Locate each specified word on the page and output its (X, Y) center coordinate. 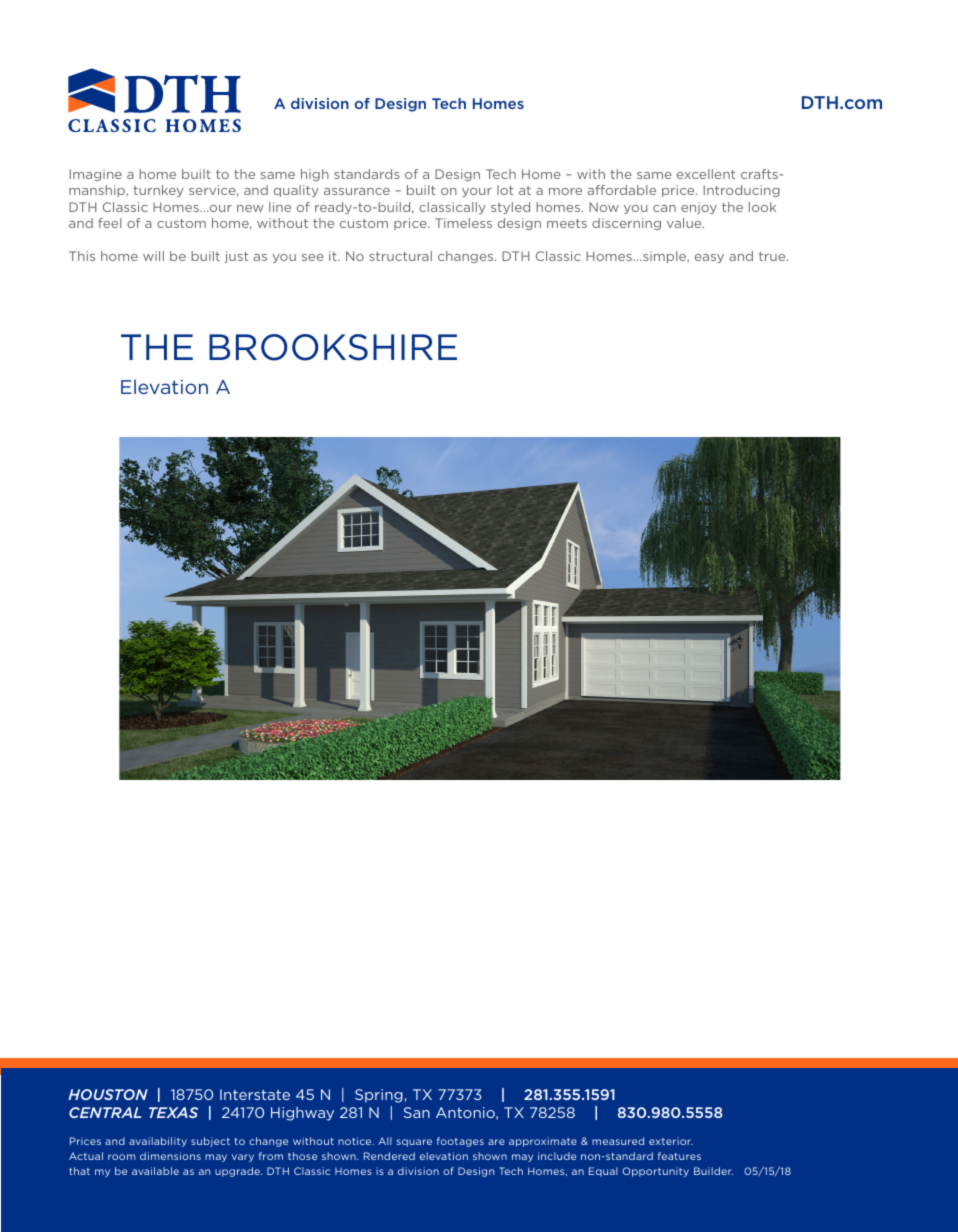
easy (709, 258)
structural (400, 256)
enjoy (699, 208)
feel (110, 223)
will (153, 256)
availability (158, 1142)
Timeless (463, 223)
